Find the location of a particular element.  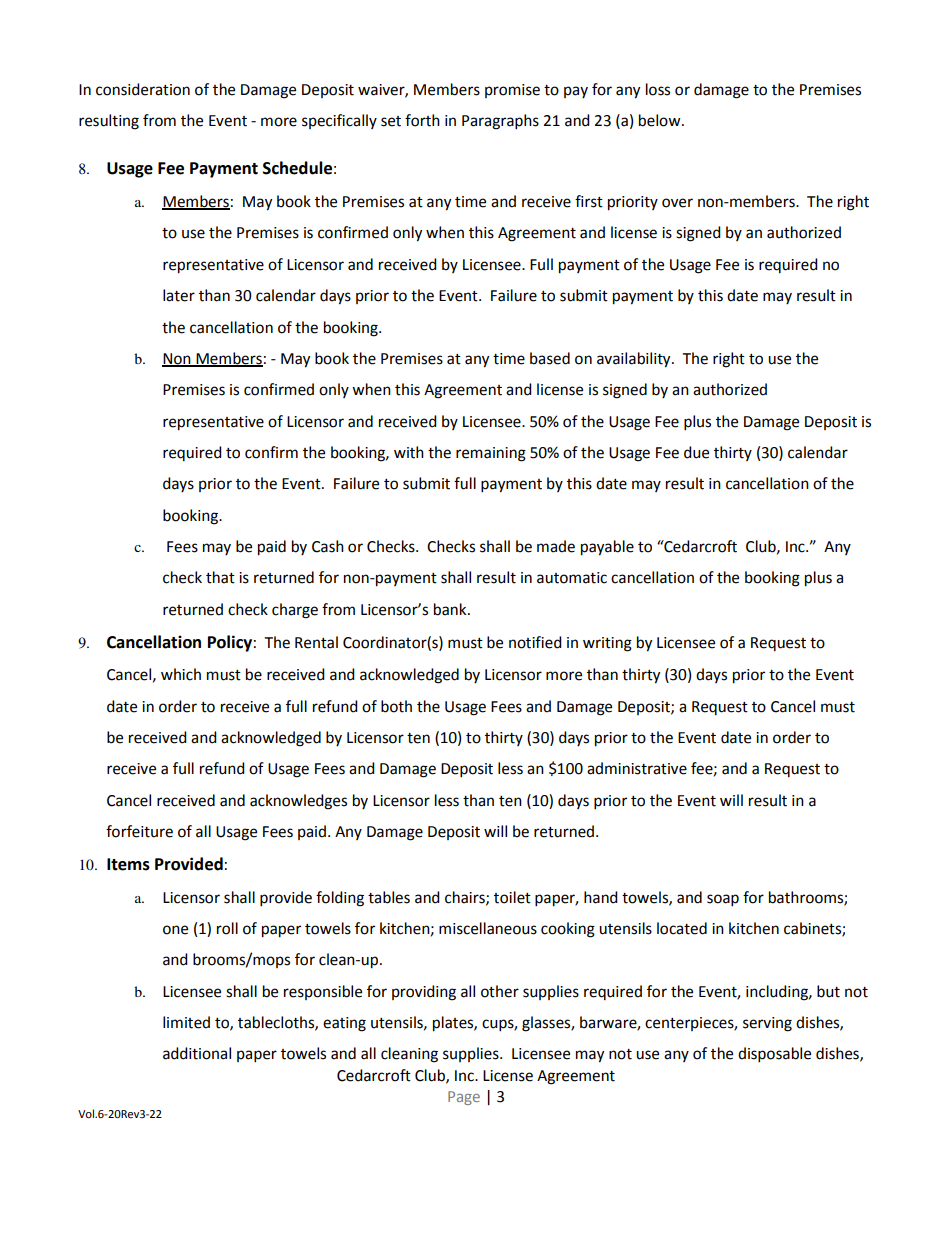

Page is located at coordinates (464, 1098).
